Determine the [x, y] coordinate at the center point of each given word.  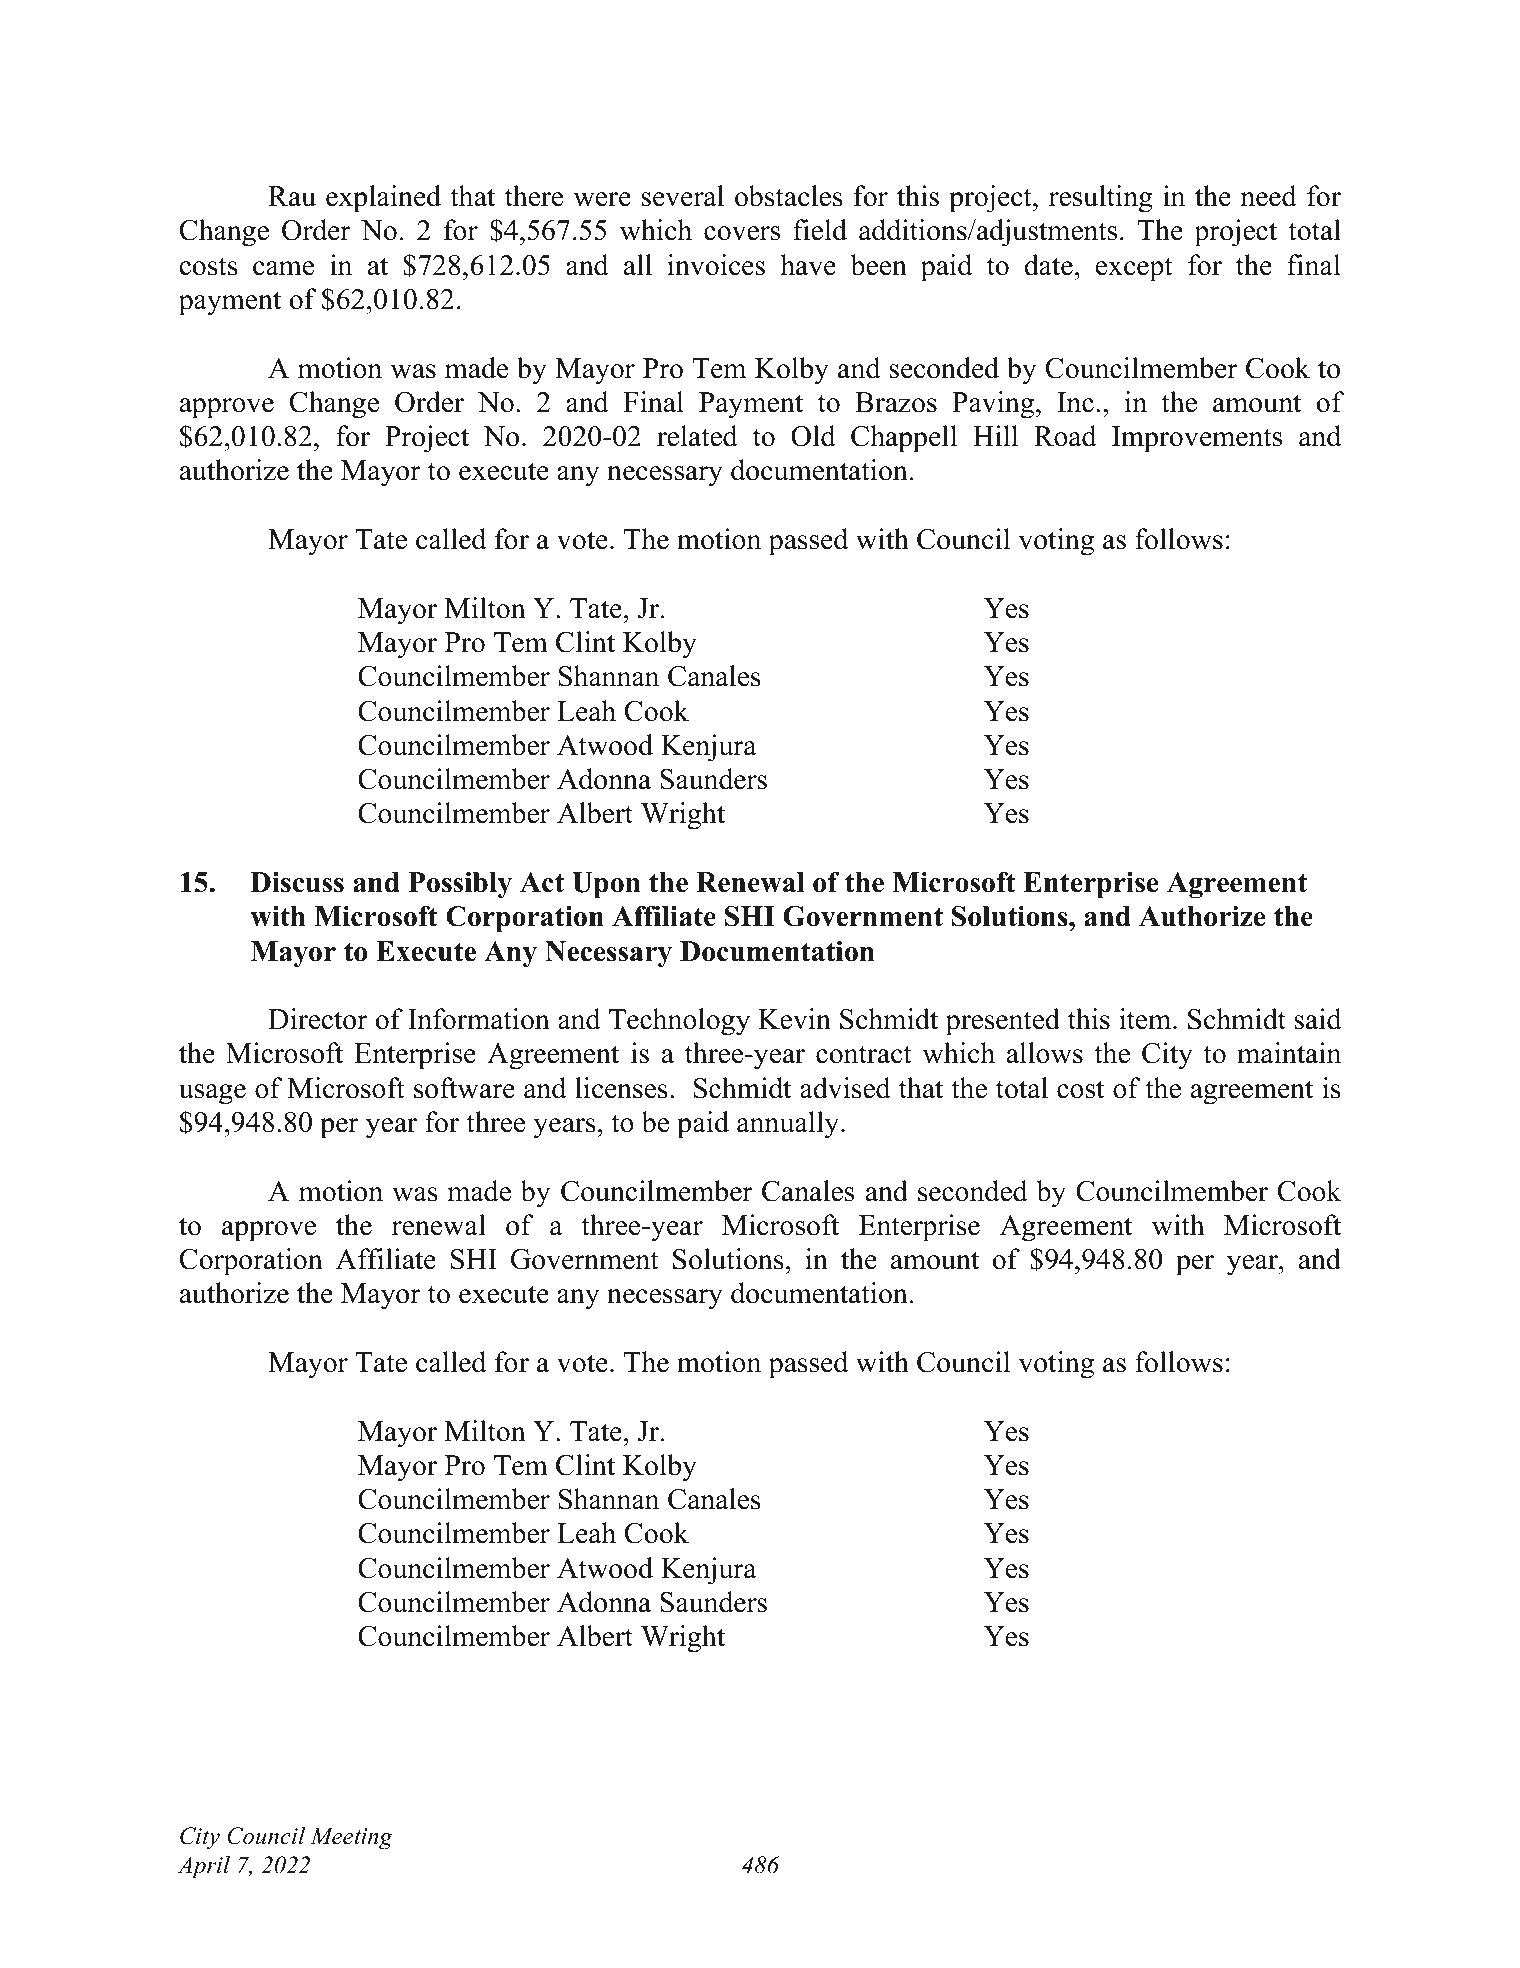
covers [742, 233]
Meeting [351, 1838]
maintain [1289, 1053]
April [204, 1867]
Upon [606, 885]
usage [212, 1094]
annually [789, 1125]
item [1146, 1019]
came [283, 268]
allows [1045, 1053]
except [1134, 269]
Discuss [297, 882]
